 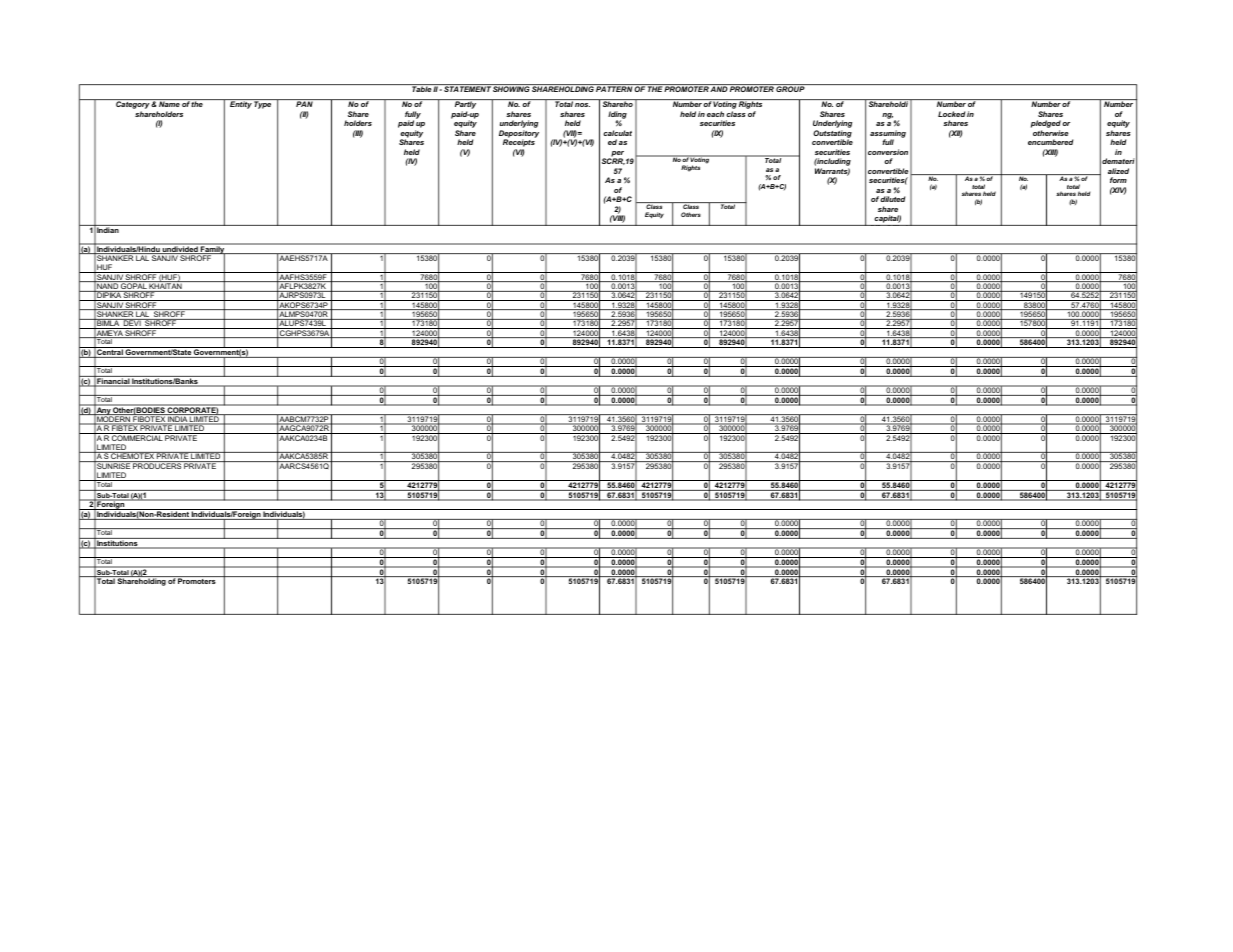 I want to click on nos, so click(x=582, y=105).
